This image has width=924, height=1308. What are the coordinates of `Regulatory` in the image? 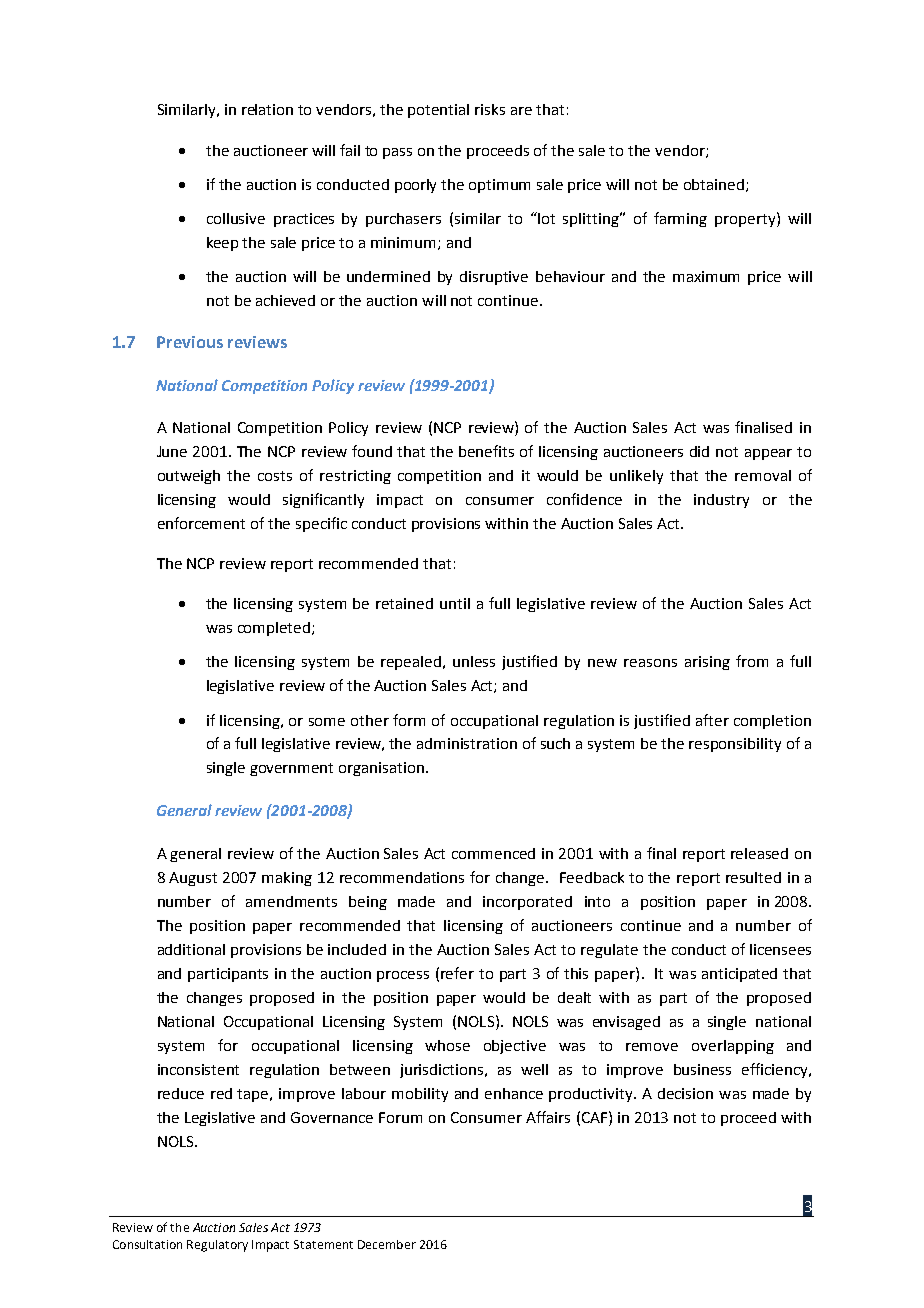 It's located at (217, 1246).
